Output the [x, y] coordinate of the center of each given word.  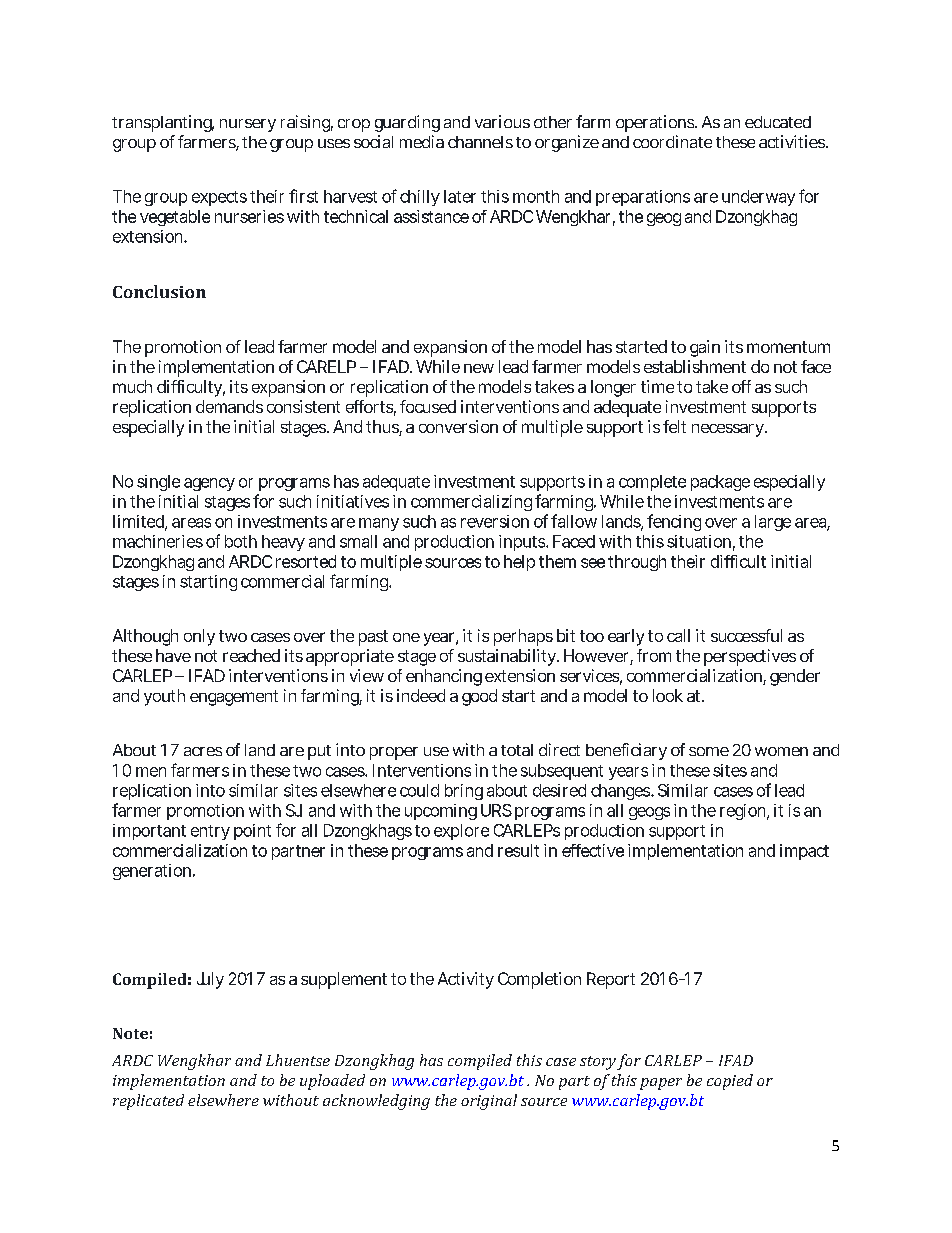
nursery [248, 125]
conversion [458, 426]
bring [464, 792]
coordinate [672, 141]
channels [480, 142]
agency [209, 484]
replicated [148, 1102]
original [489, 1102]
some [709, 751]
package [720, 483]
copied [730, 1082]
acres [203, 751]
